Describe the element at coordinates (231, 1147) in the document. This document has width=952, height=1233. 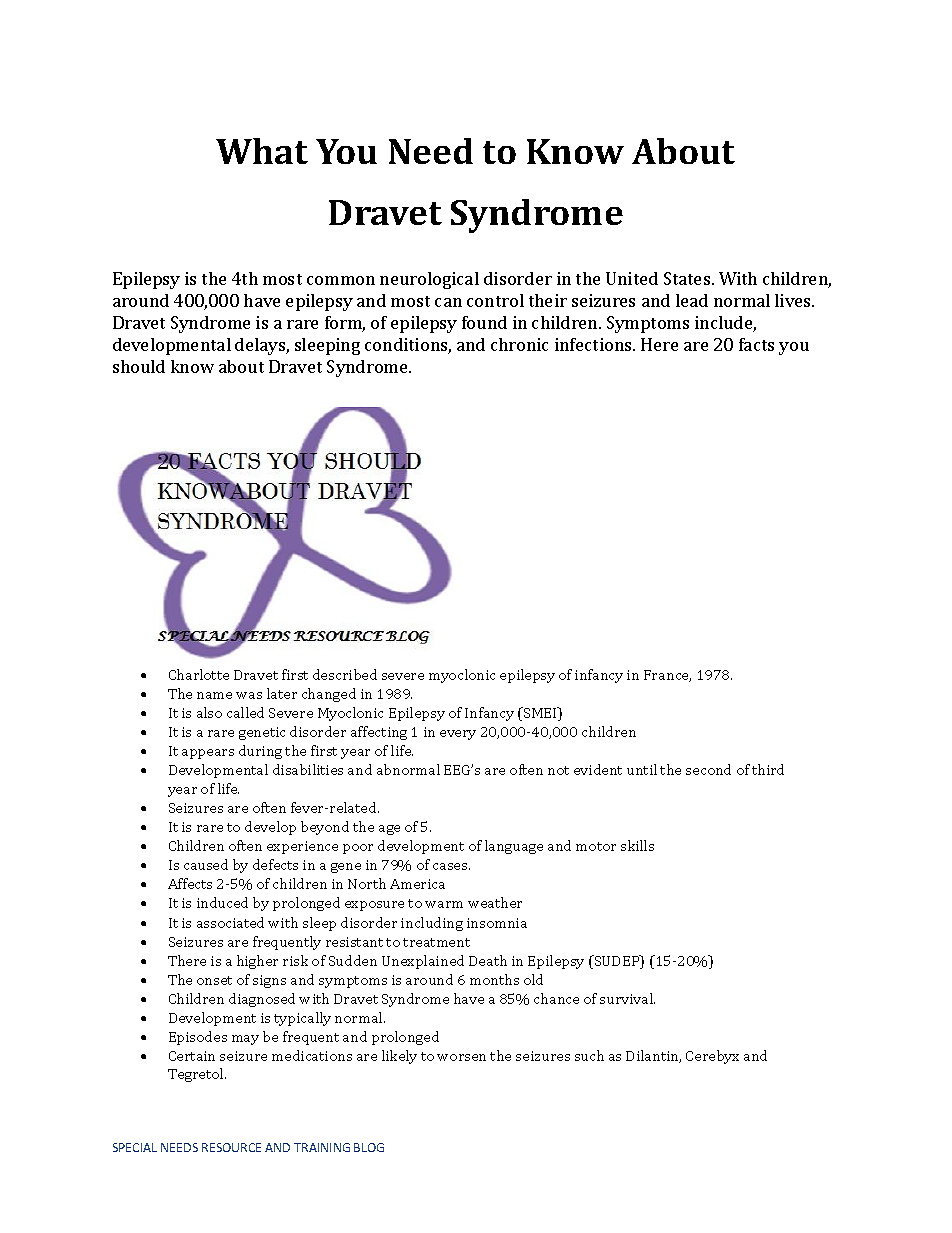
I see `RESOURCE` at that location.
